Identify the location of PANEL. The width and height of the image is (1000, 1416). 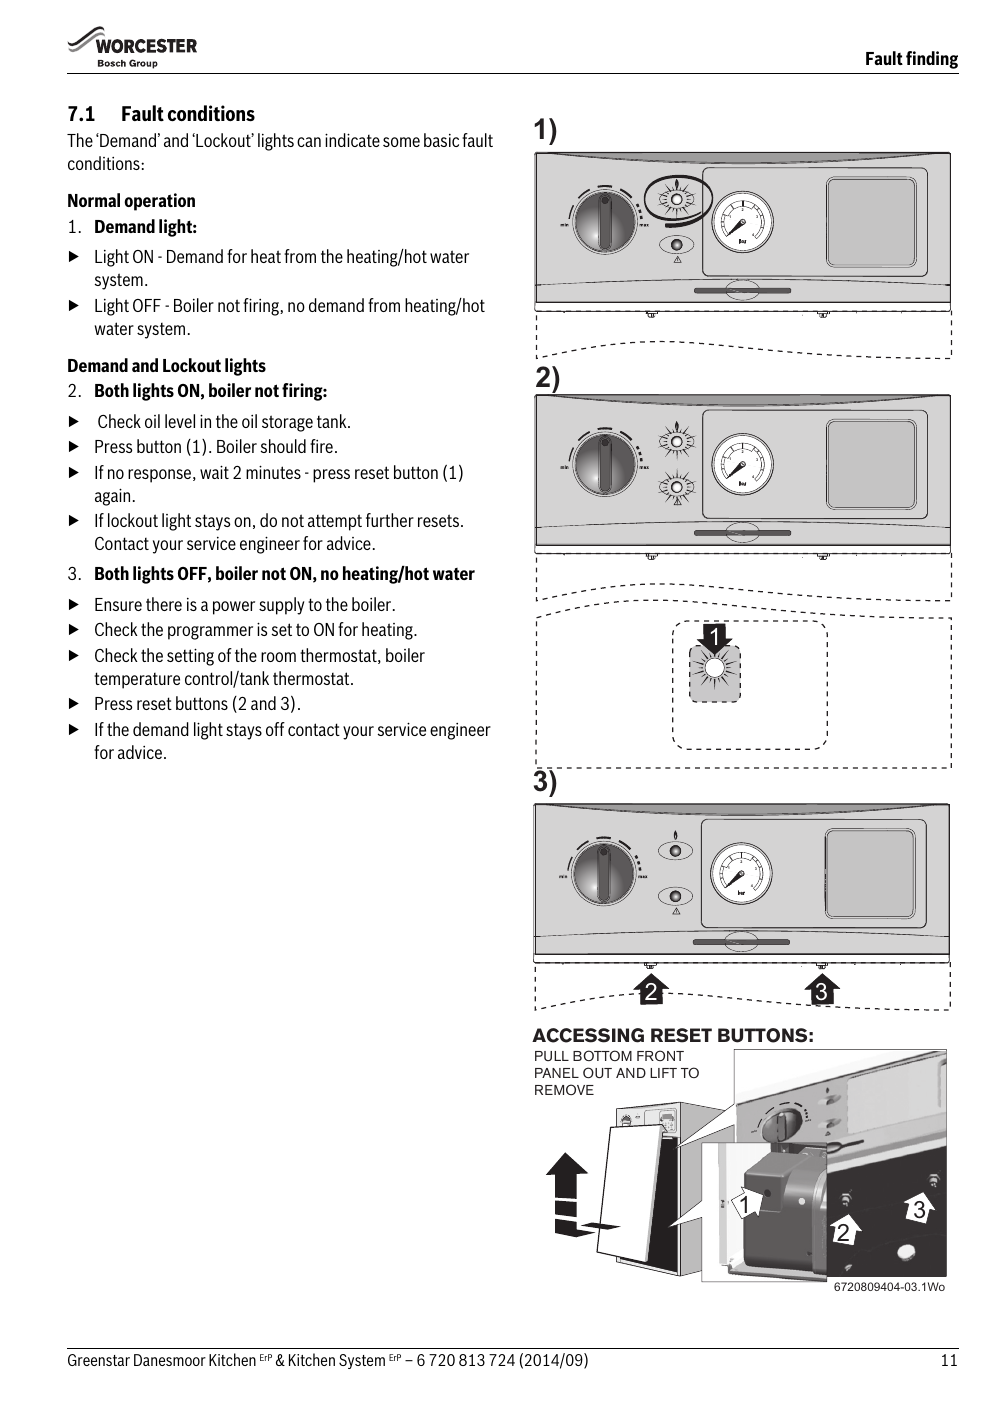
(557, 1073).
